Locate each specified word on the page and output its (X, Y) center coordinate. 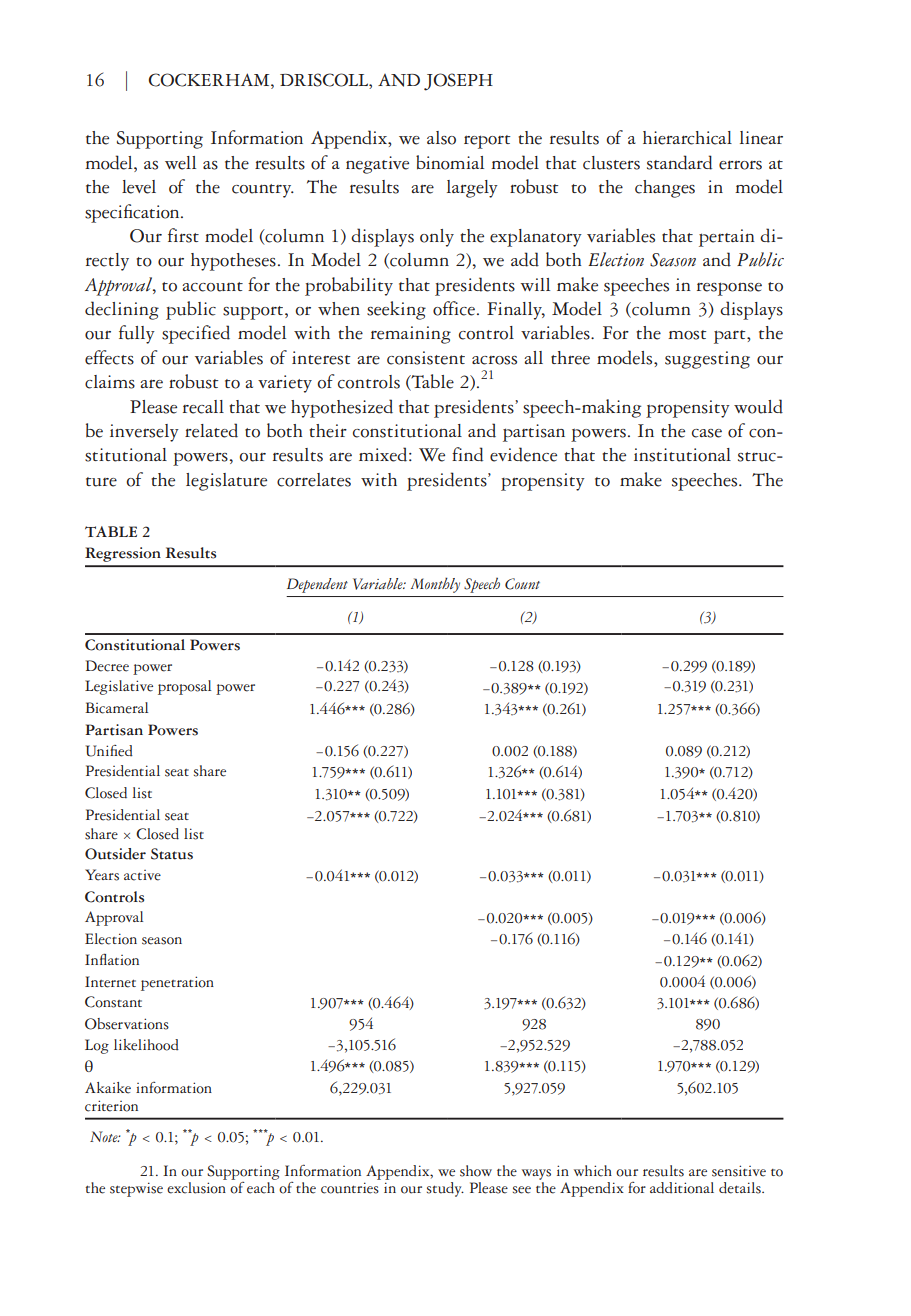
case (707, 433)
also (441, 138)
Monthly (435, 585)
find (467, 454)
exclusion (196, 1188)
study (445, 1189)
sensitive (739, 1171)
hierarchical (687, 138)
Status (172, 854)
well (180, 163)
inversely (144, 433)
